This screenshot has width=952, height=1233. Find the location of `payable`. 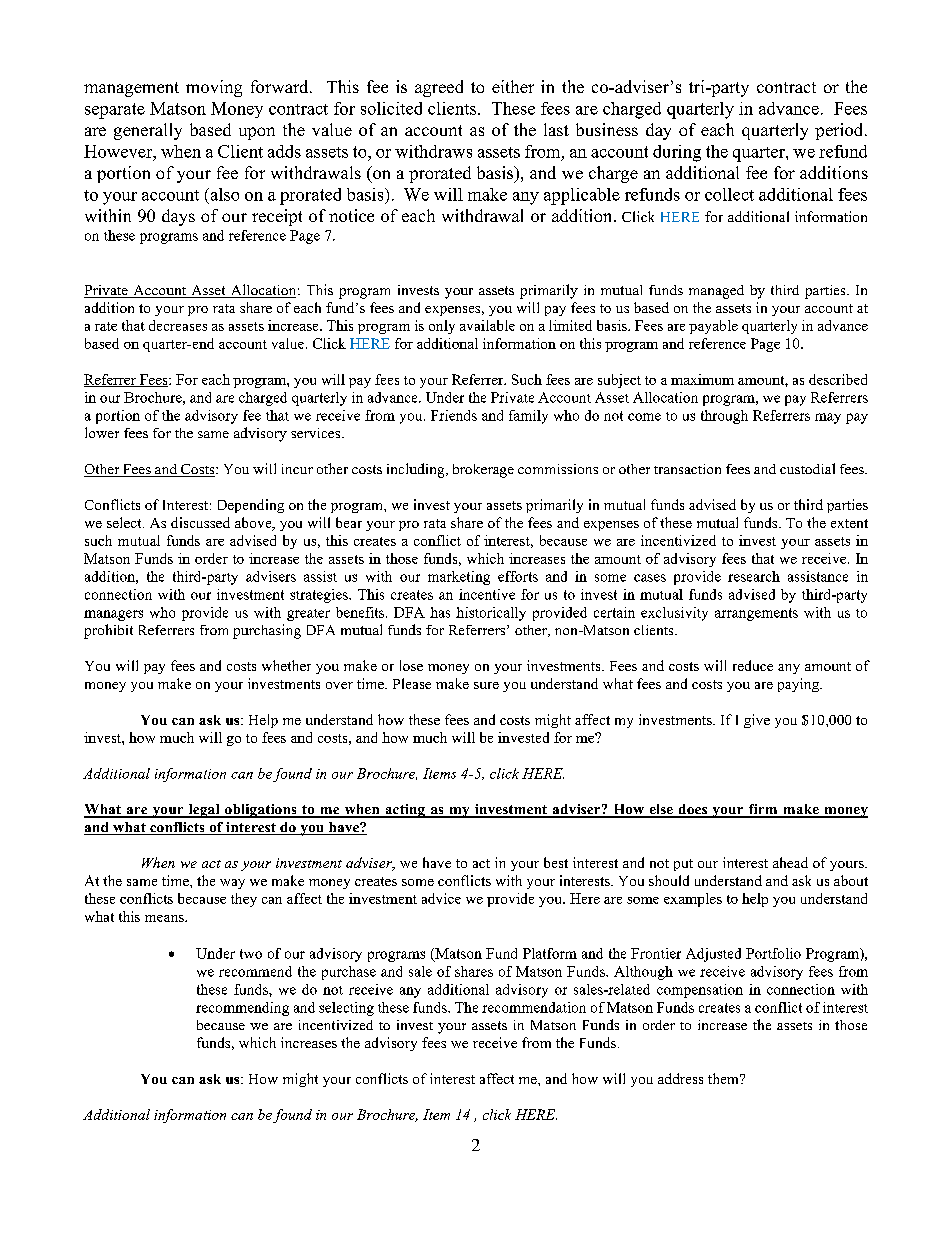

payable is located at coordinates (713, 327).
